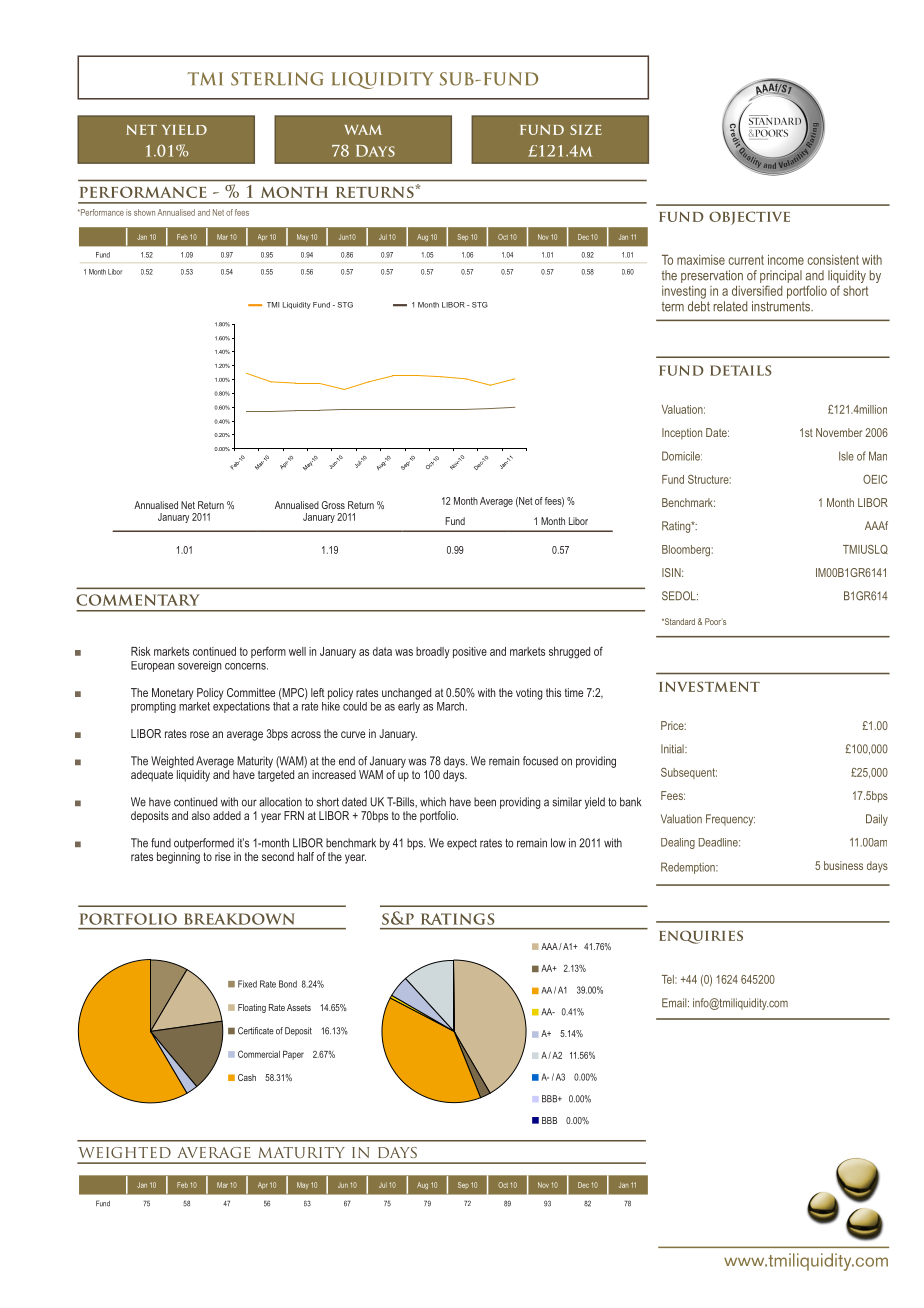  What do you see at coordinates (749, 218) in the screenshot?
I see `objective` at bounding box center [749, 218].
